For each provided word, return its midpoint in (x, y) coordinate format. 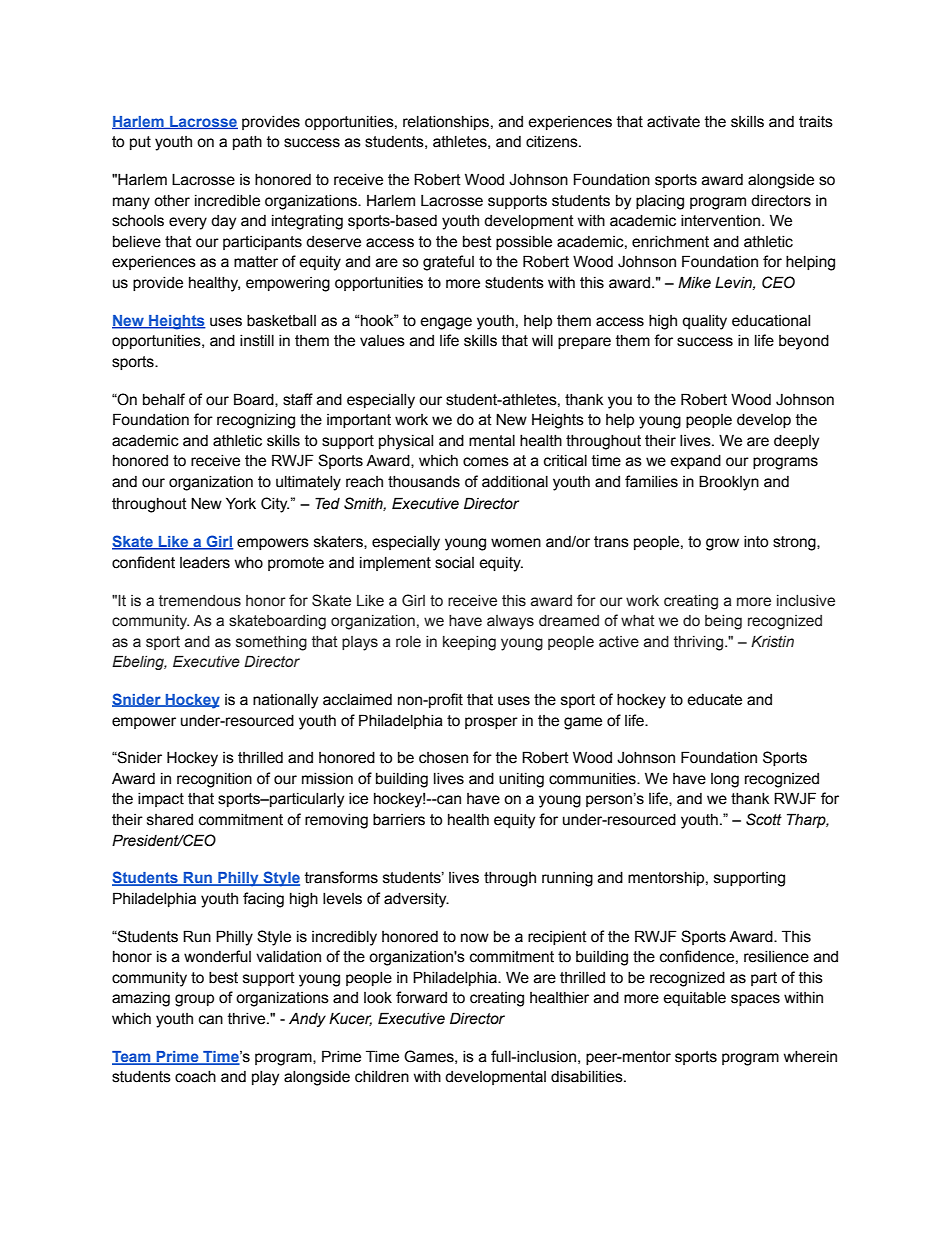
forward (421, 997)
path (247, 143)
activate (673, 122)
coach (195, 1077)
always (510, 622)
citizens (553, 142)
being (723, 622)
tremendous (200, 601)
